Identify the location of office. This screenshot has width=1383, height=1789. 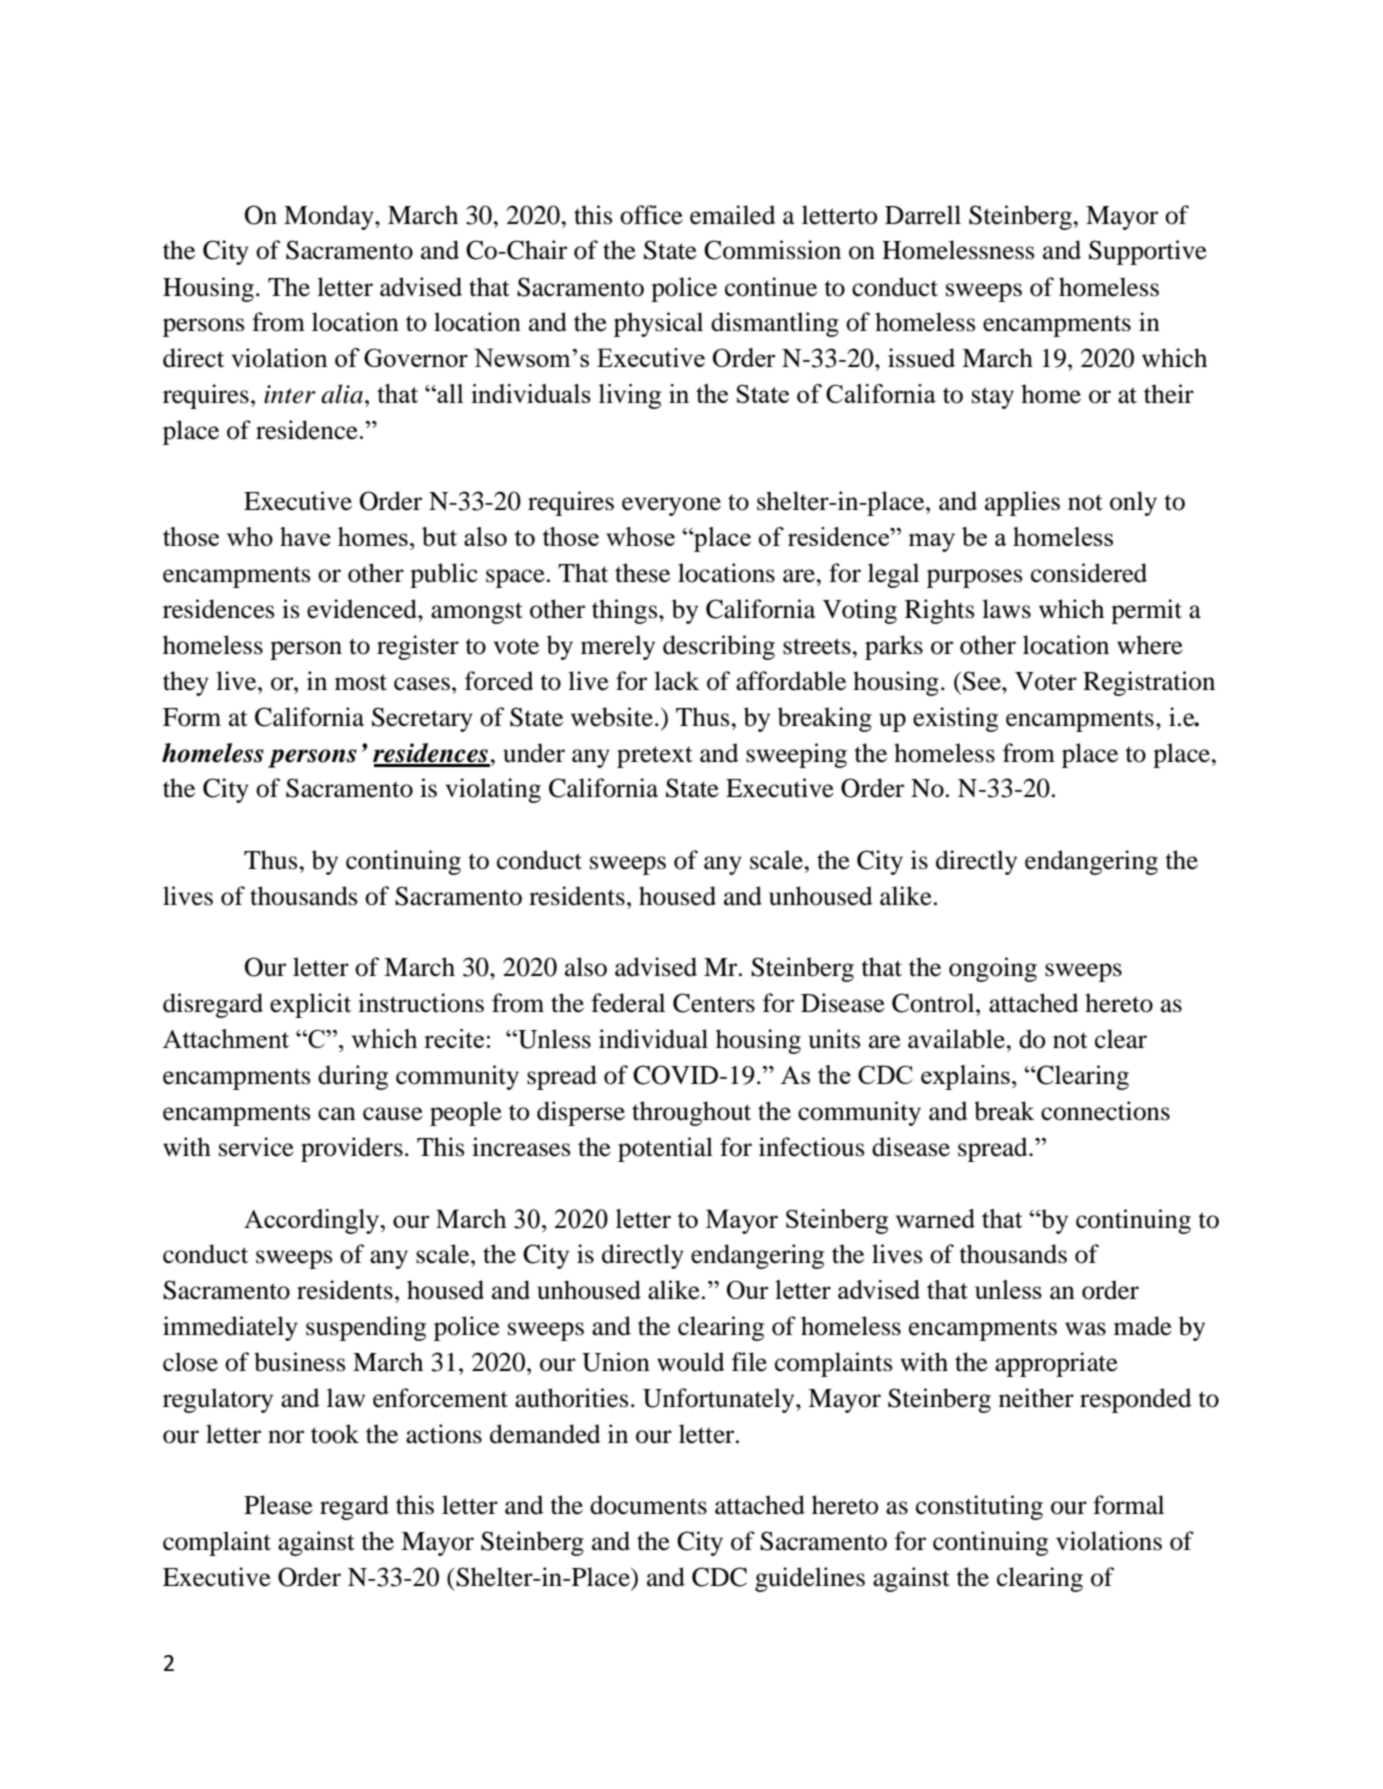
(651, 215).
